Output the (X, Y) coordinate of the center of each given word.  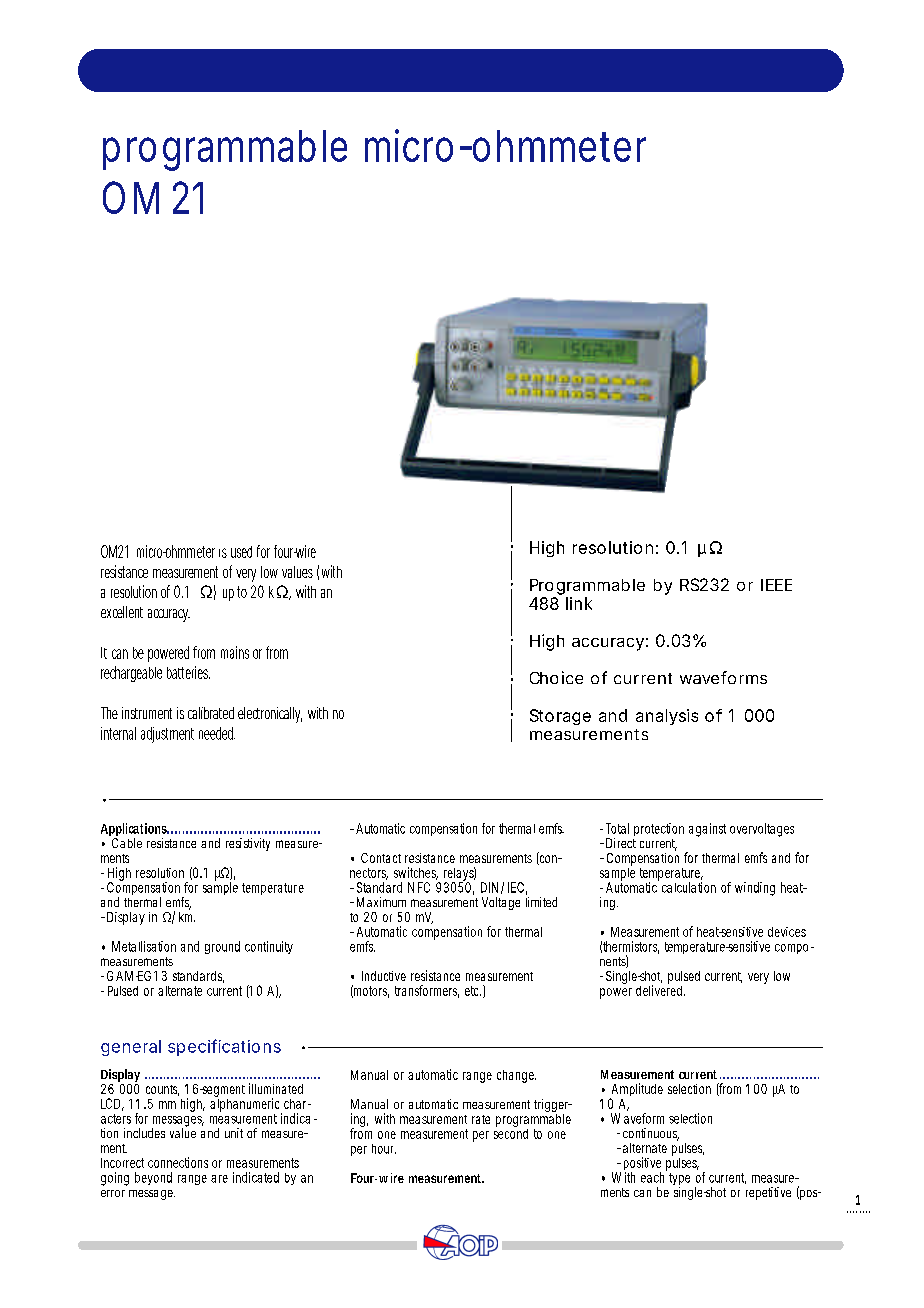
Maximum (381, 902)
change (515, 1076)
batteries (188, 672)
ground (222, 947)
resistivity (248, 844)
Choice (556, 677)
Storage (560, 717)
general (131, 1048)
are (219, 1179)
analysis (667, 717)
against (707, 830)
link (579, 603)
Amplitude (636, 1091)
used (241, 552)
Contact (381, 858)
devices (787, 932)
